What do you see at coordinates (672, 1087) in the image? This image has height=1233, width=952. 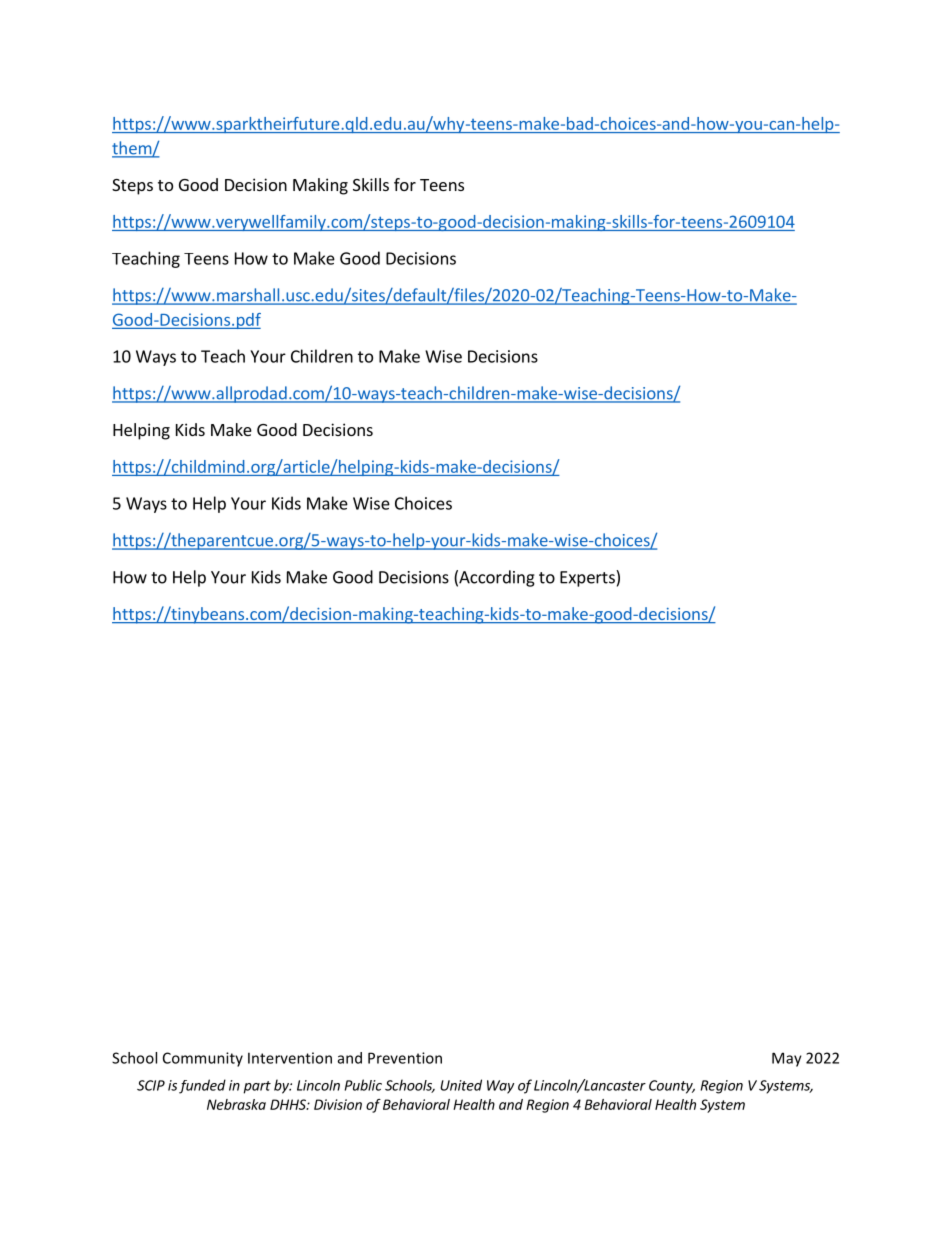 I see `County` at bounding box center [672, 1087].
